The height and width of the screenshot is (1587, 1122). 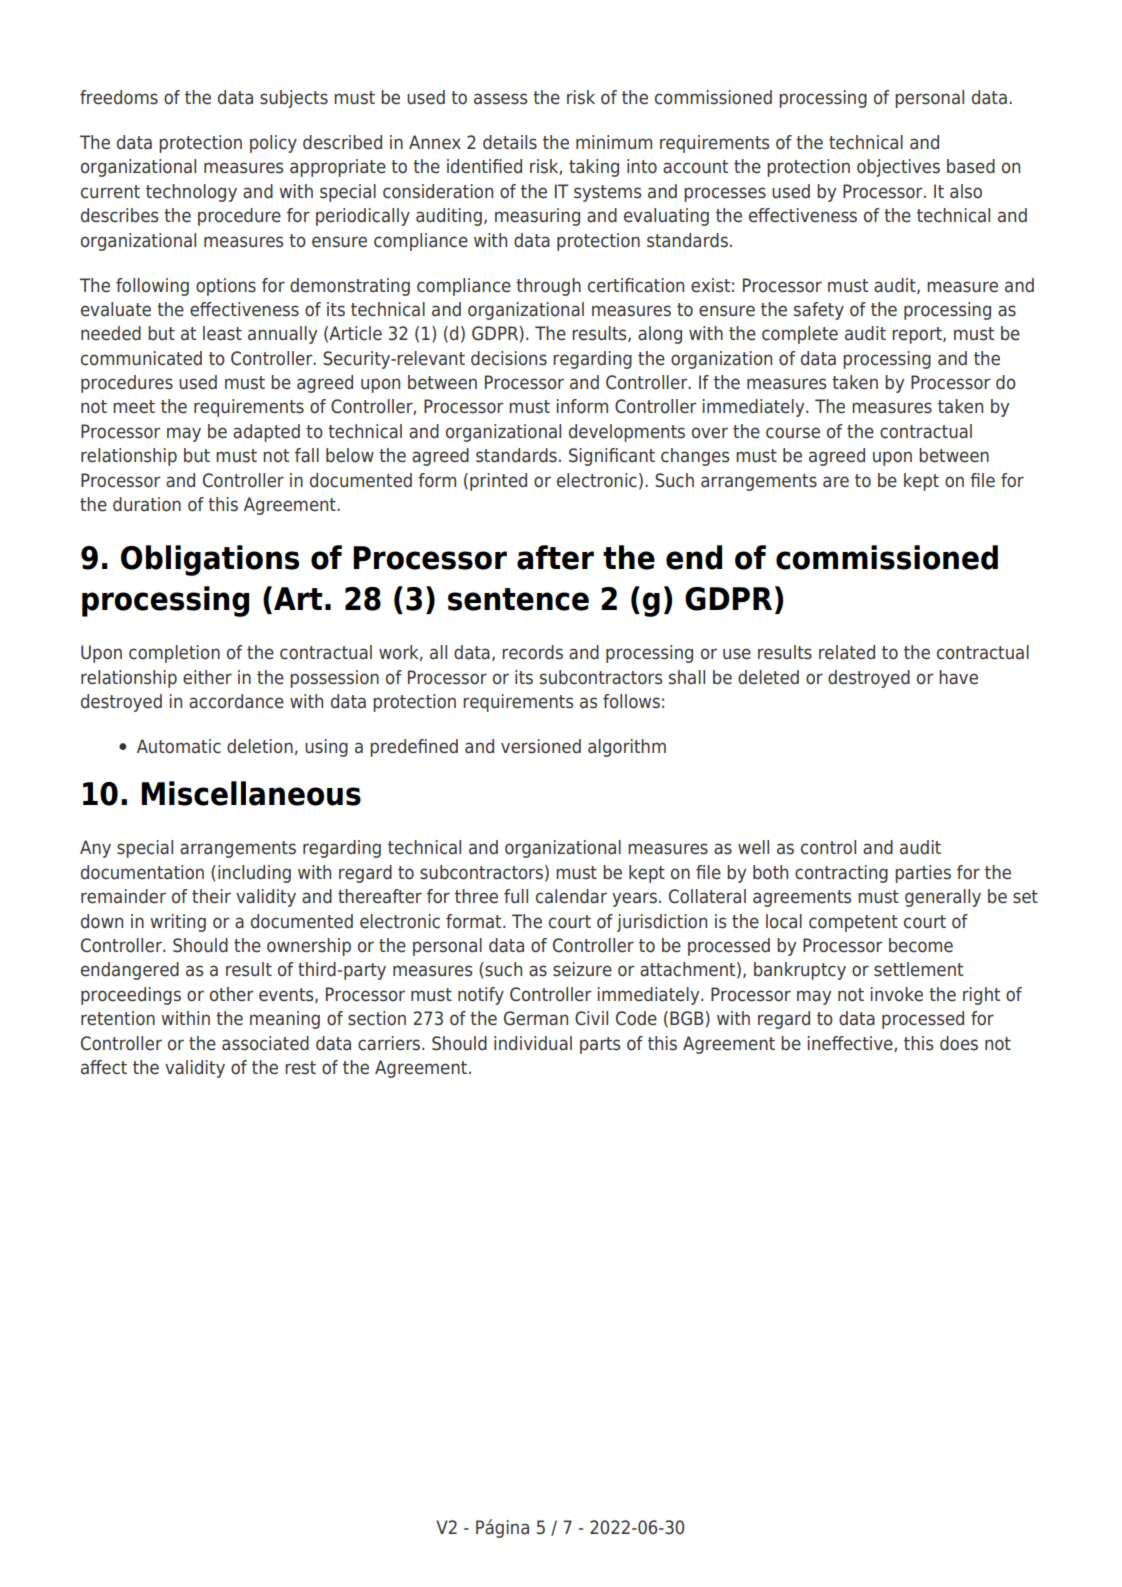 What do you see at coordinates (533, 1043) in the screenshot?
I see `individual` at bounding box center [533, 1043].
